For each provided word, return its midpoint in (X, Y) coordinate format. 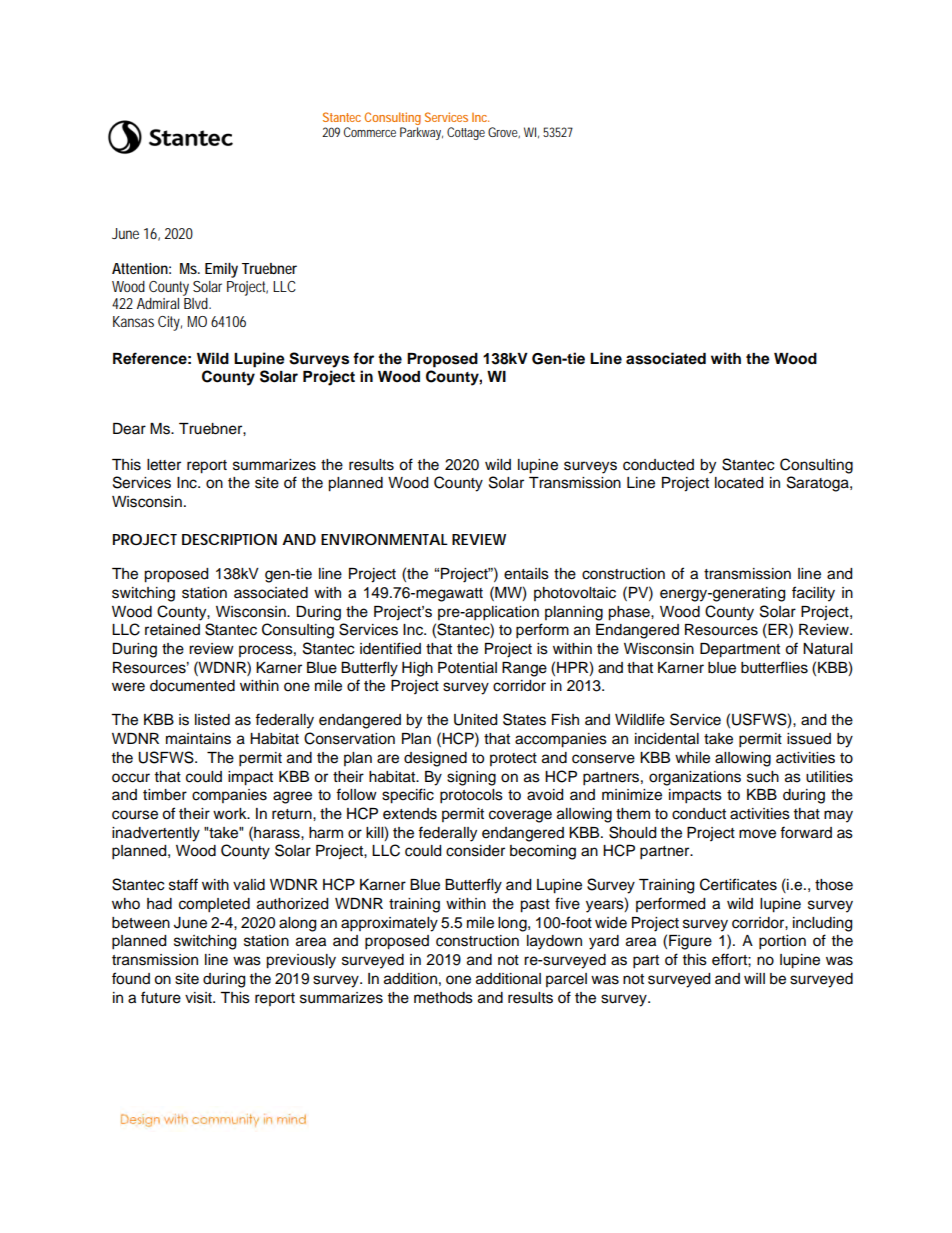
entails (526, 574)
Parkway (421, 133)
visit (199, 998)
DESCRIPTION (229, 539)
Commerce (370, 132)
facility (813, 594)
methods (443, 998)
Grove (504, 132)
